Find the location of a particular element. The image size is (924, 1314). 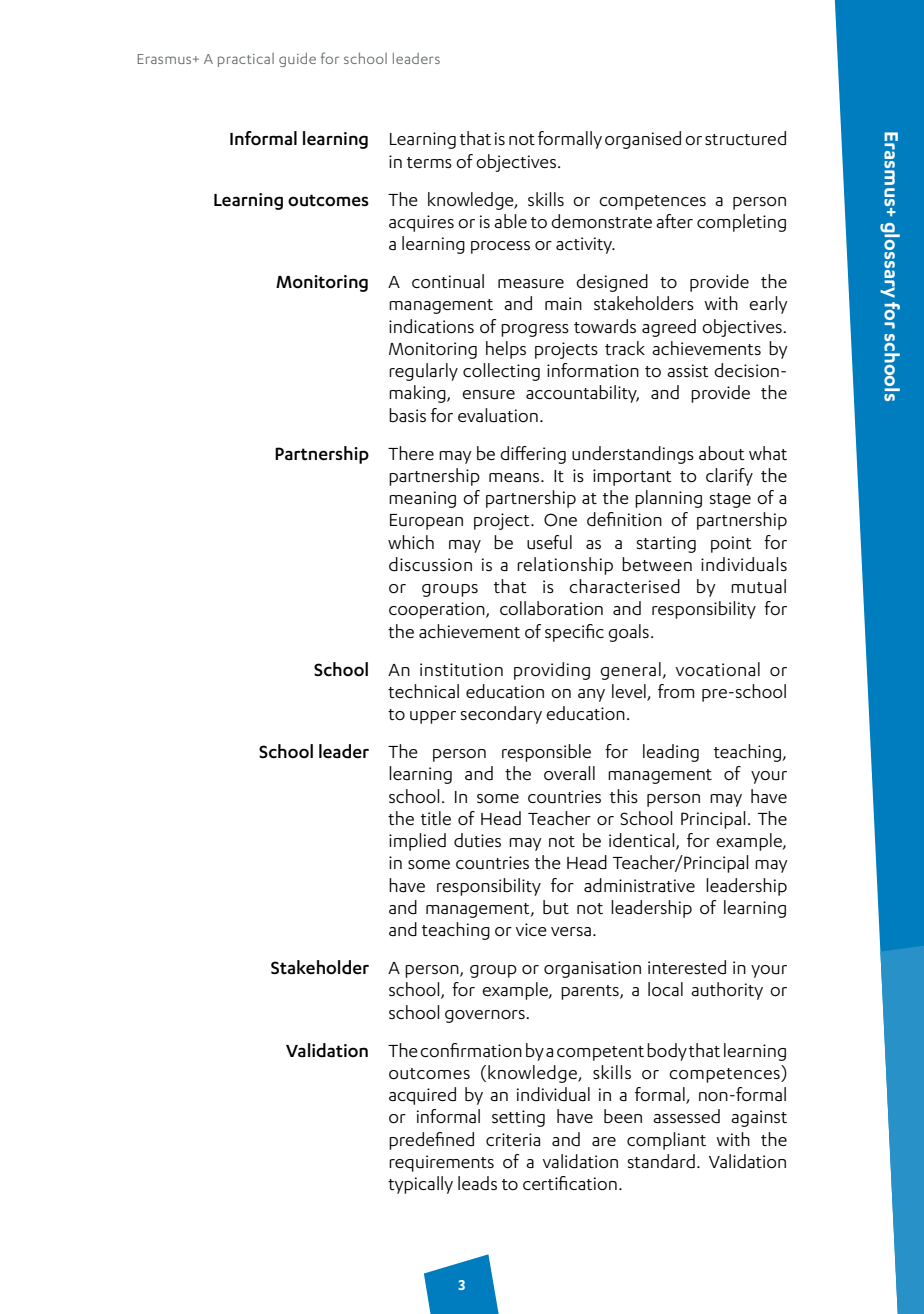

administrative is located at coordinates (639, 885).
